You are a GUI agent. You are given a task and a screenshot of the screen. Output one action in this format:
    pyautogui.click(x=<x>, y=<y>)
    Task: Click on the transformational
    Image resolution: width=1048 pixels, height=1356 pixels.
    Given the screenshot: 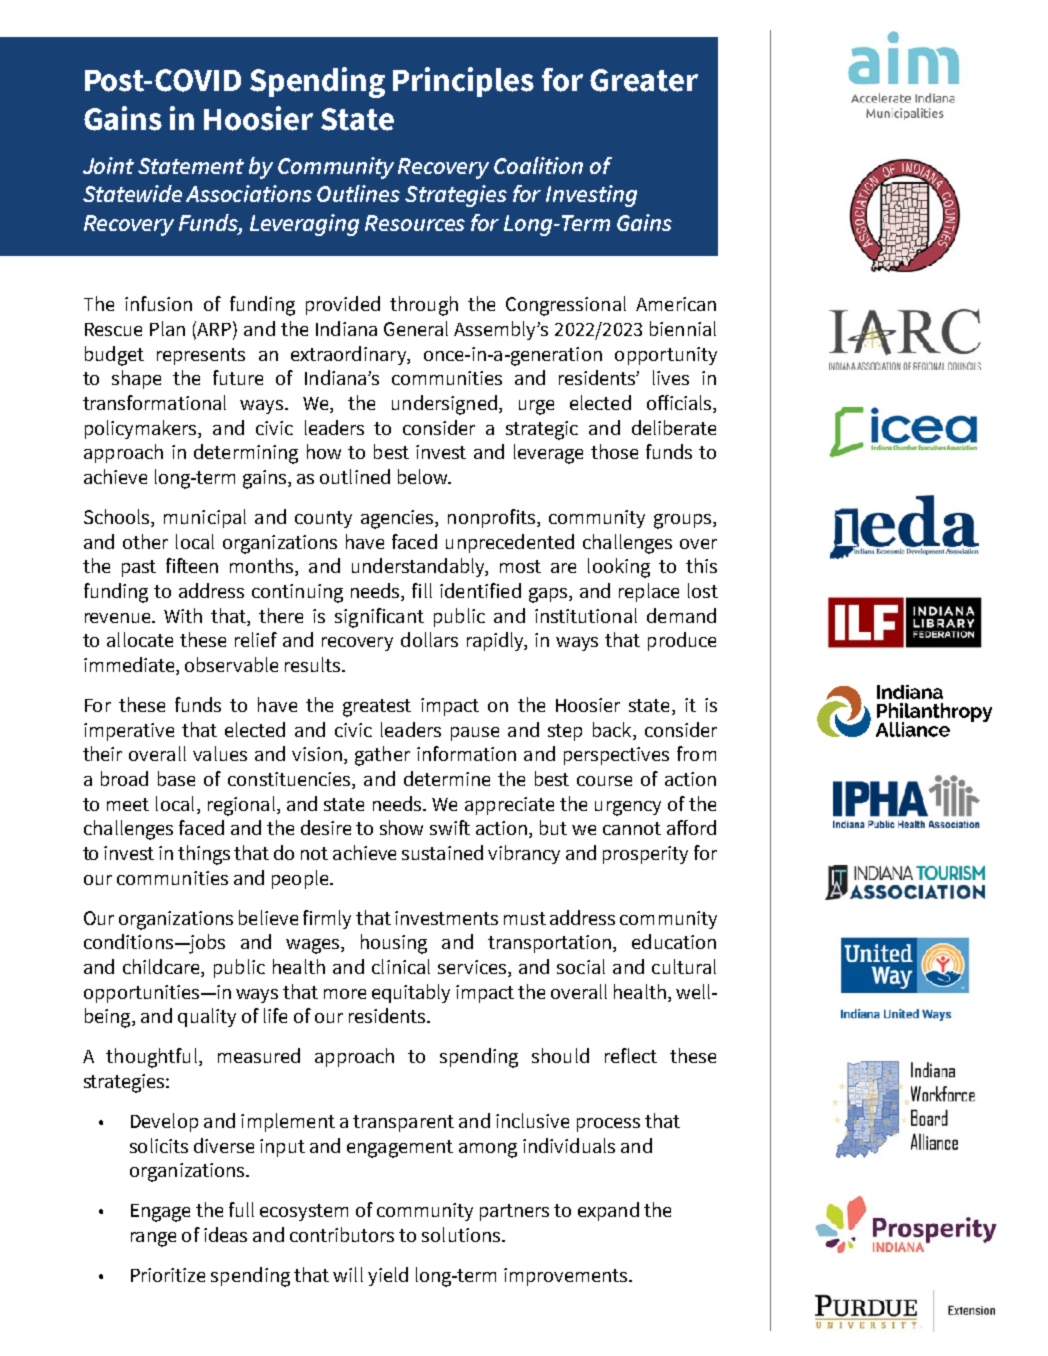 What is the action you would take?
    pyautogui.click(x=154, y=402)
